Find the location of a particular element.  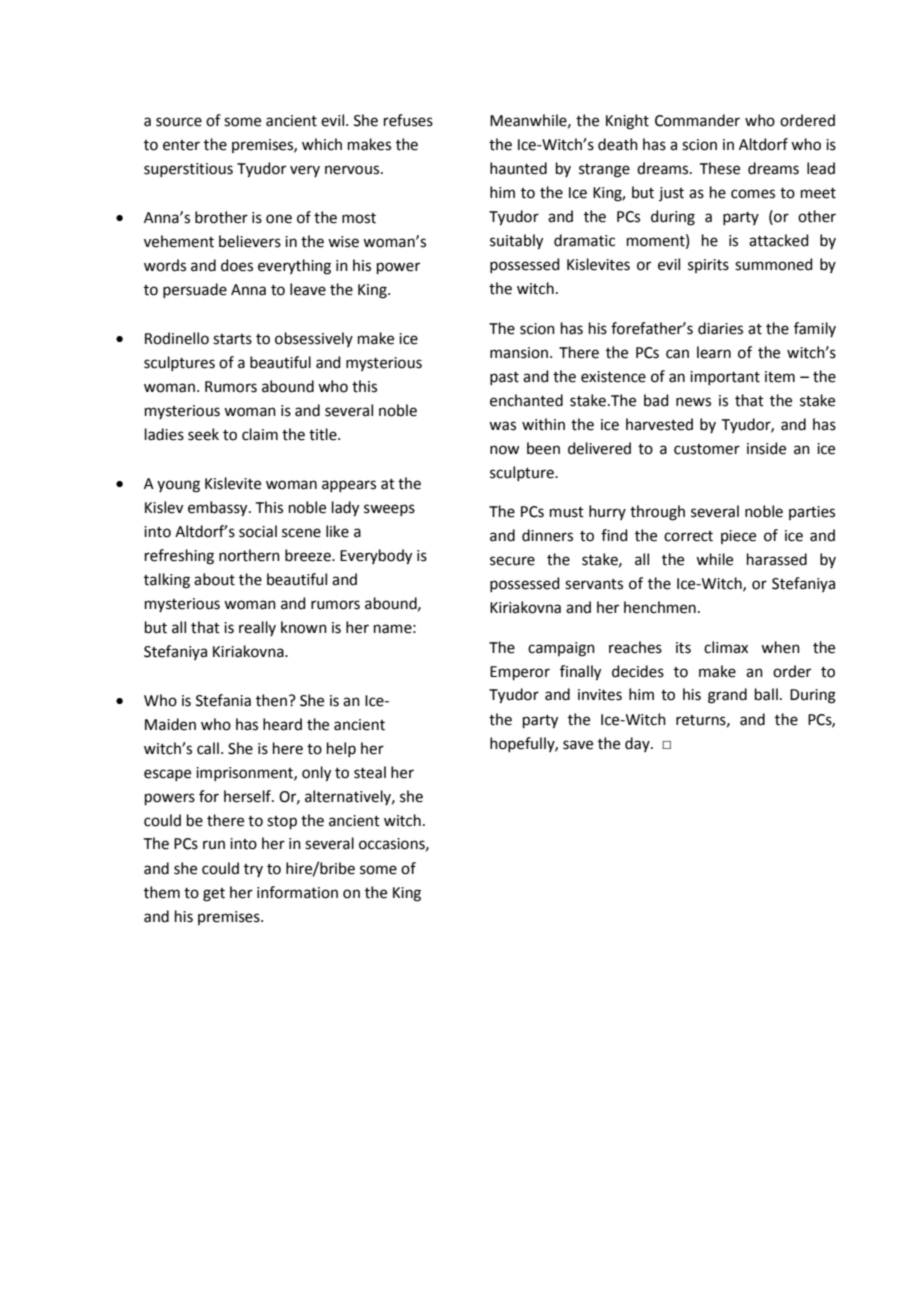

Emperor is located at coordinates (520, 673).
